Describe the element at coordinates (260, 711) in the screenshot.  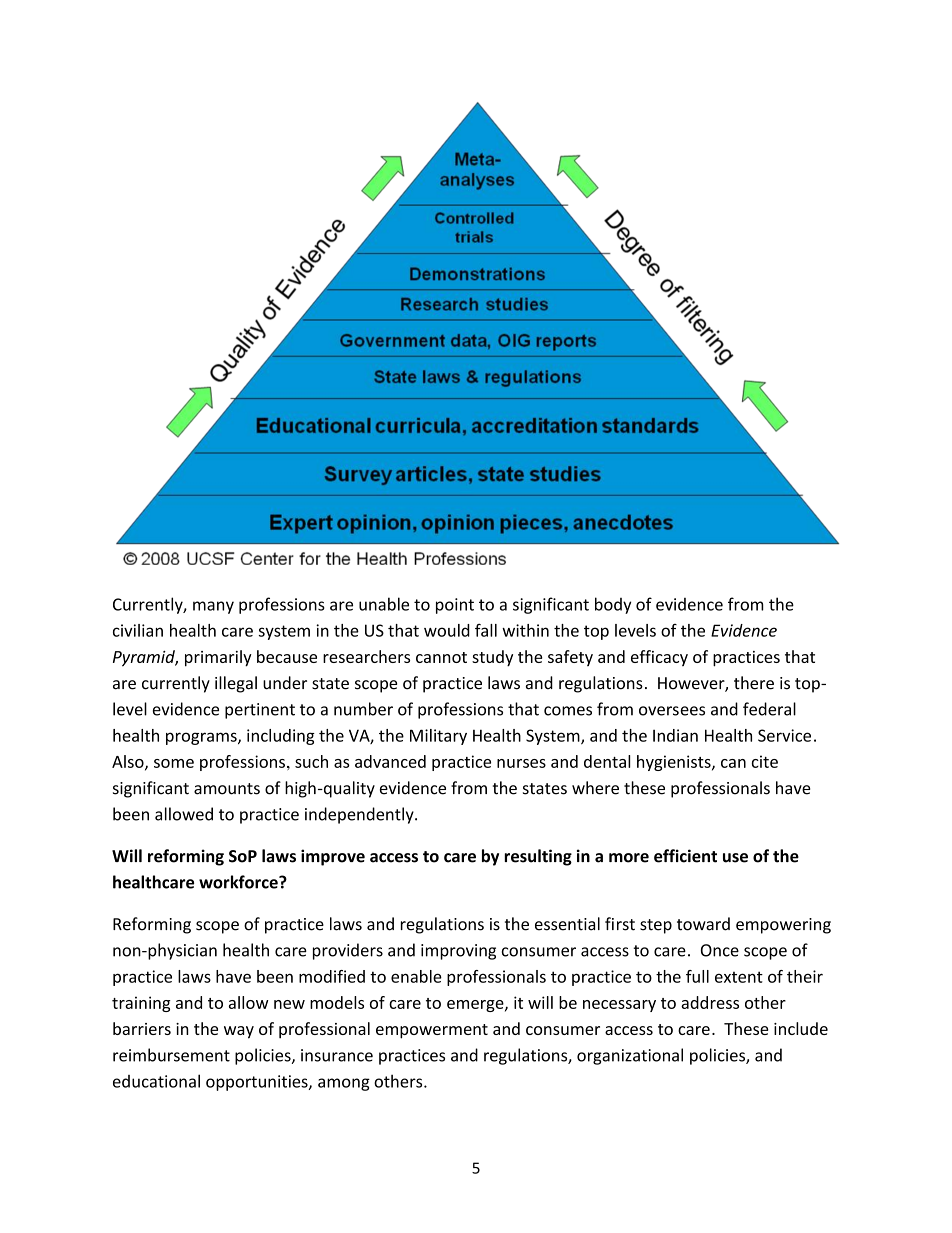
I see `pertinent` at that location.
